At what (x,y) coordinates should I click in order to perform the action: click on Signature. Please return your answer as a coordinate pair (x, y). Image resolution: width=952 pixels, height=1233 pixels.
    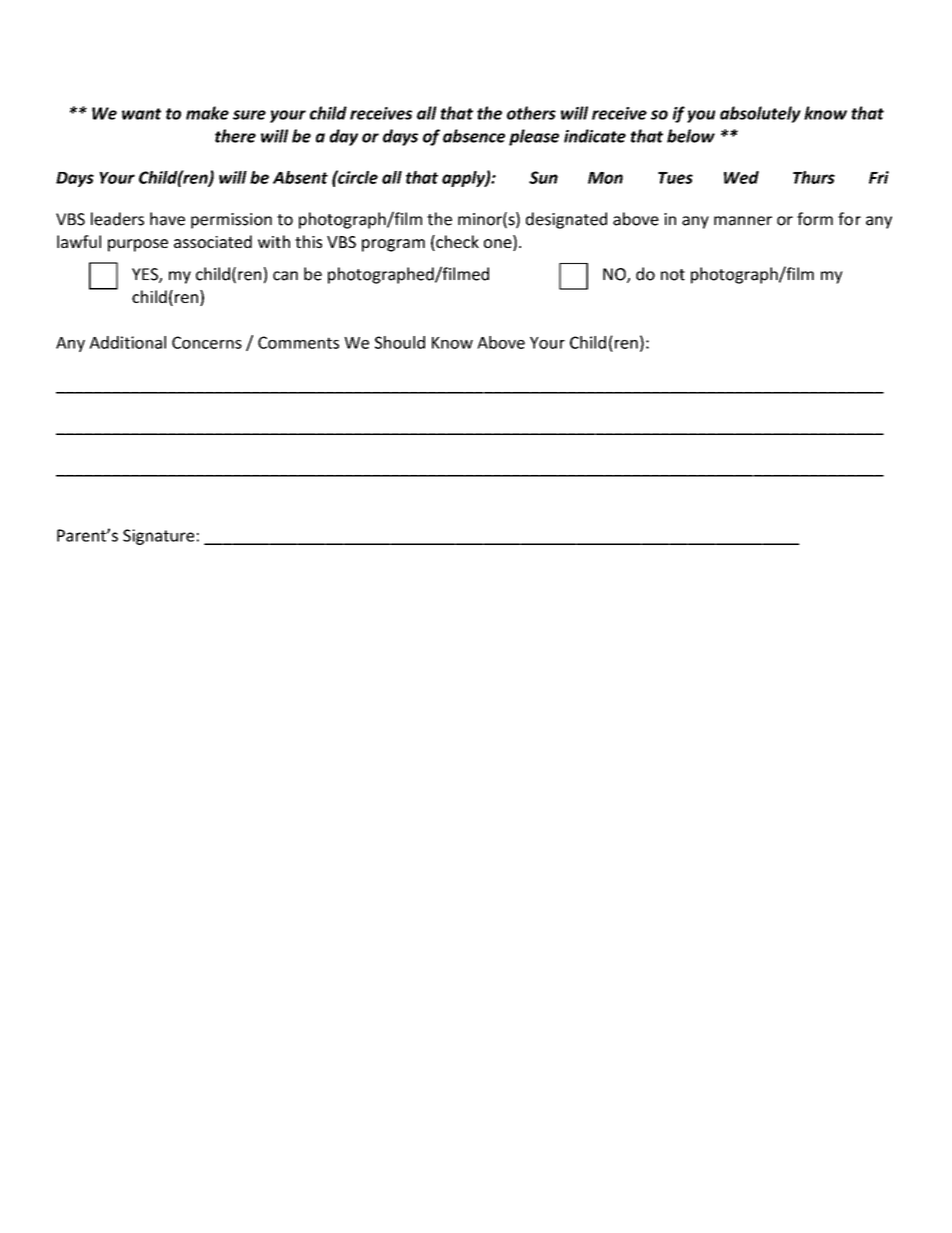
    Looking at the image, I should click on (158, 537).
